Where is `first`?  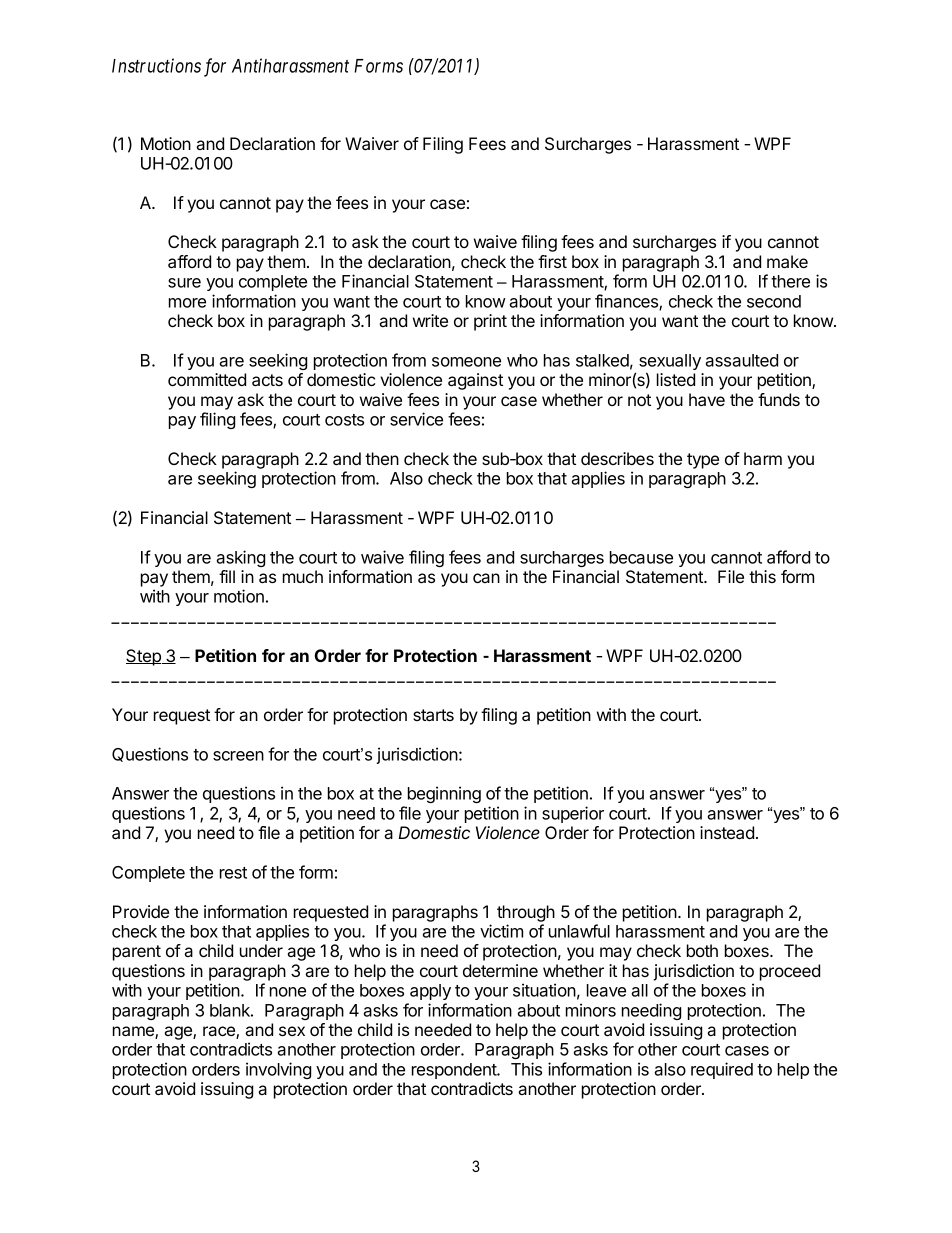 first is located at coordinates (552, 261).
